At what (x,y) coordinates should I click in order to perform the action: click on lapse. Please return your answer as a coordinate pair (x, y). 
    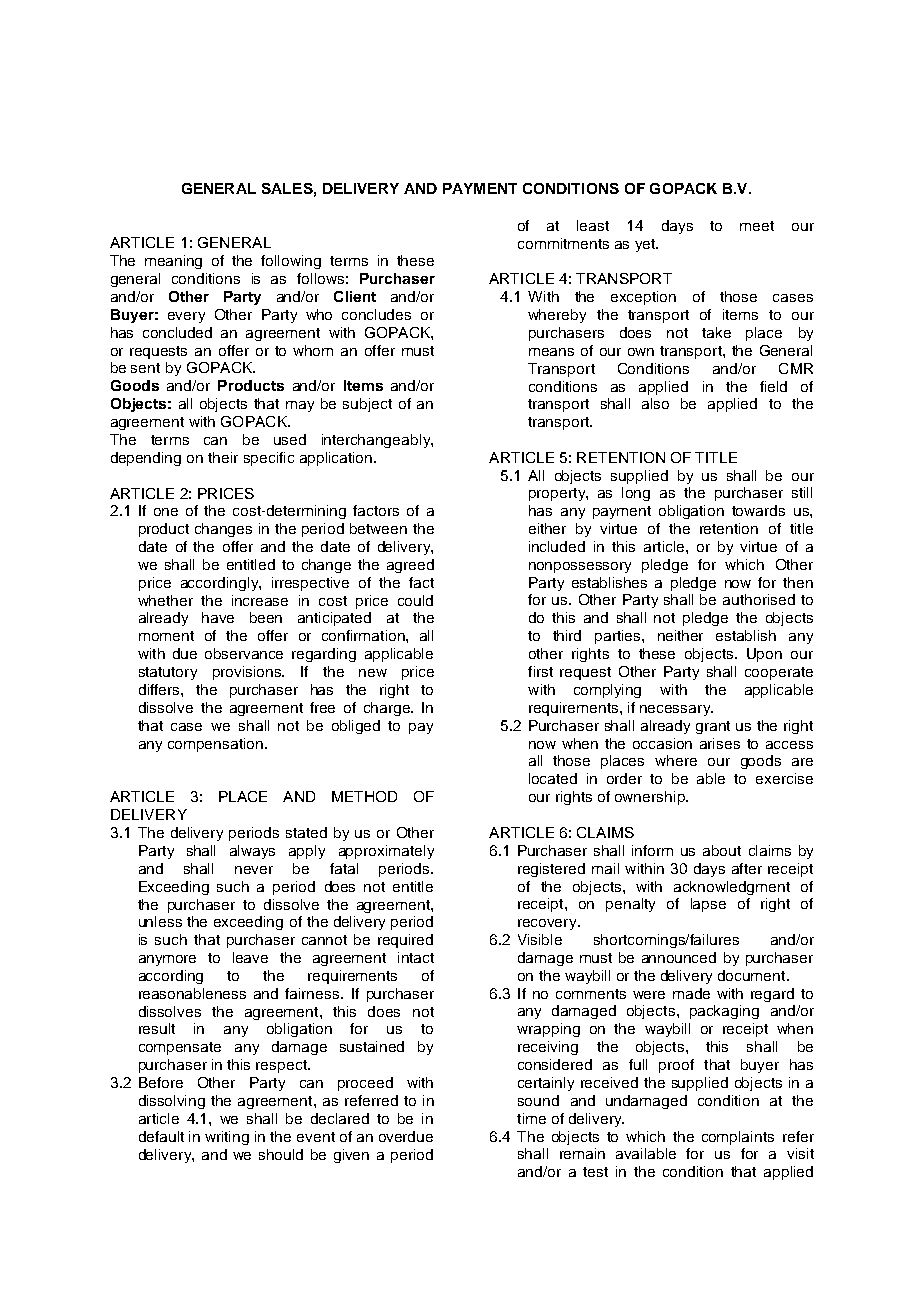
    Looking at the image, I should click on (708, 905).
